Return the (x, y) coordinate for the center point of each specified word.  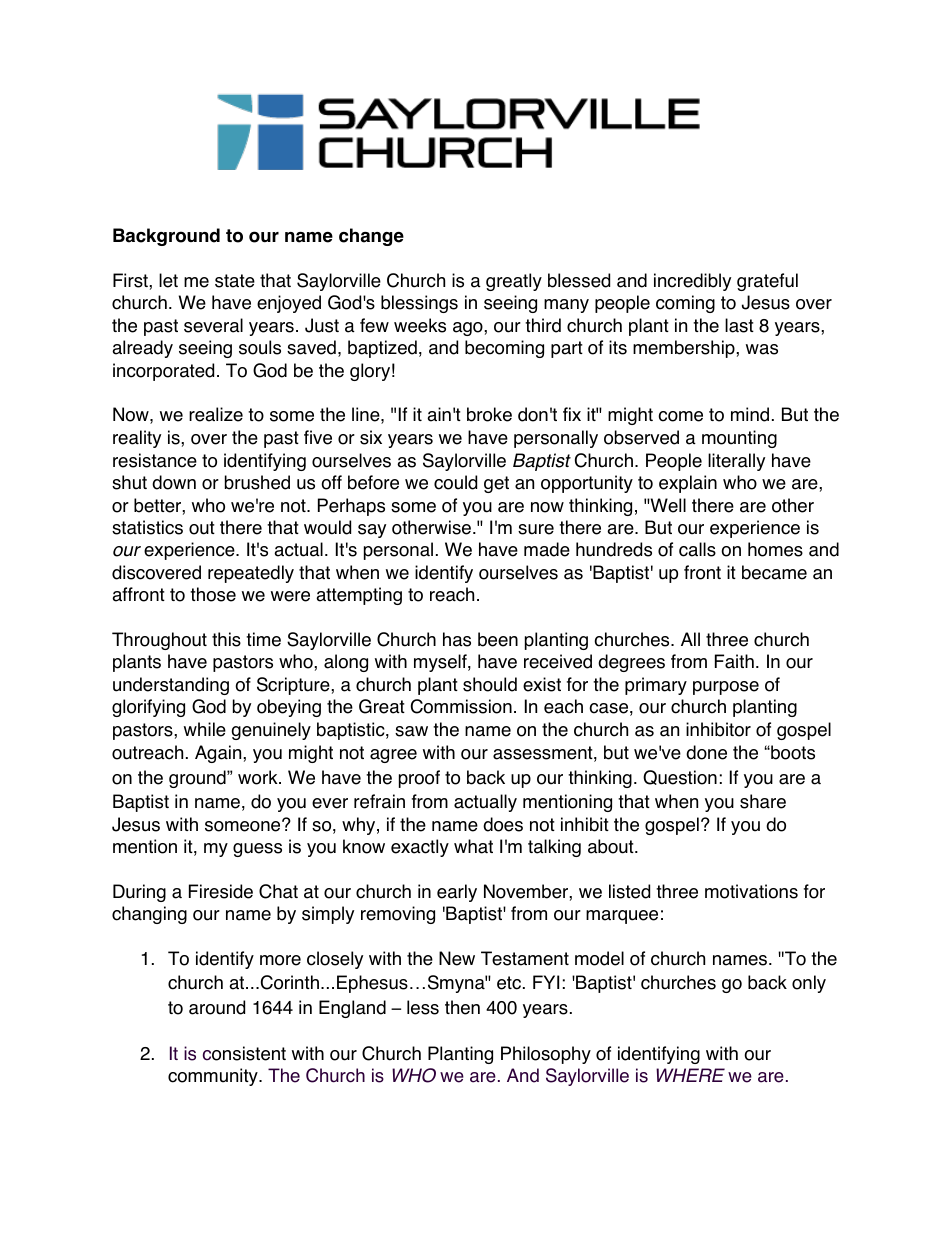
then (462, 1007)
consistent (244, 1053)
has (457, 639)
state (235, 281)
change (371, 237)
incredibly (692, 282)
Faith (734, 661)
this (226, 639)
